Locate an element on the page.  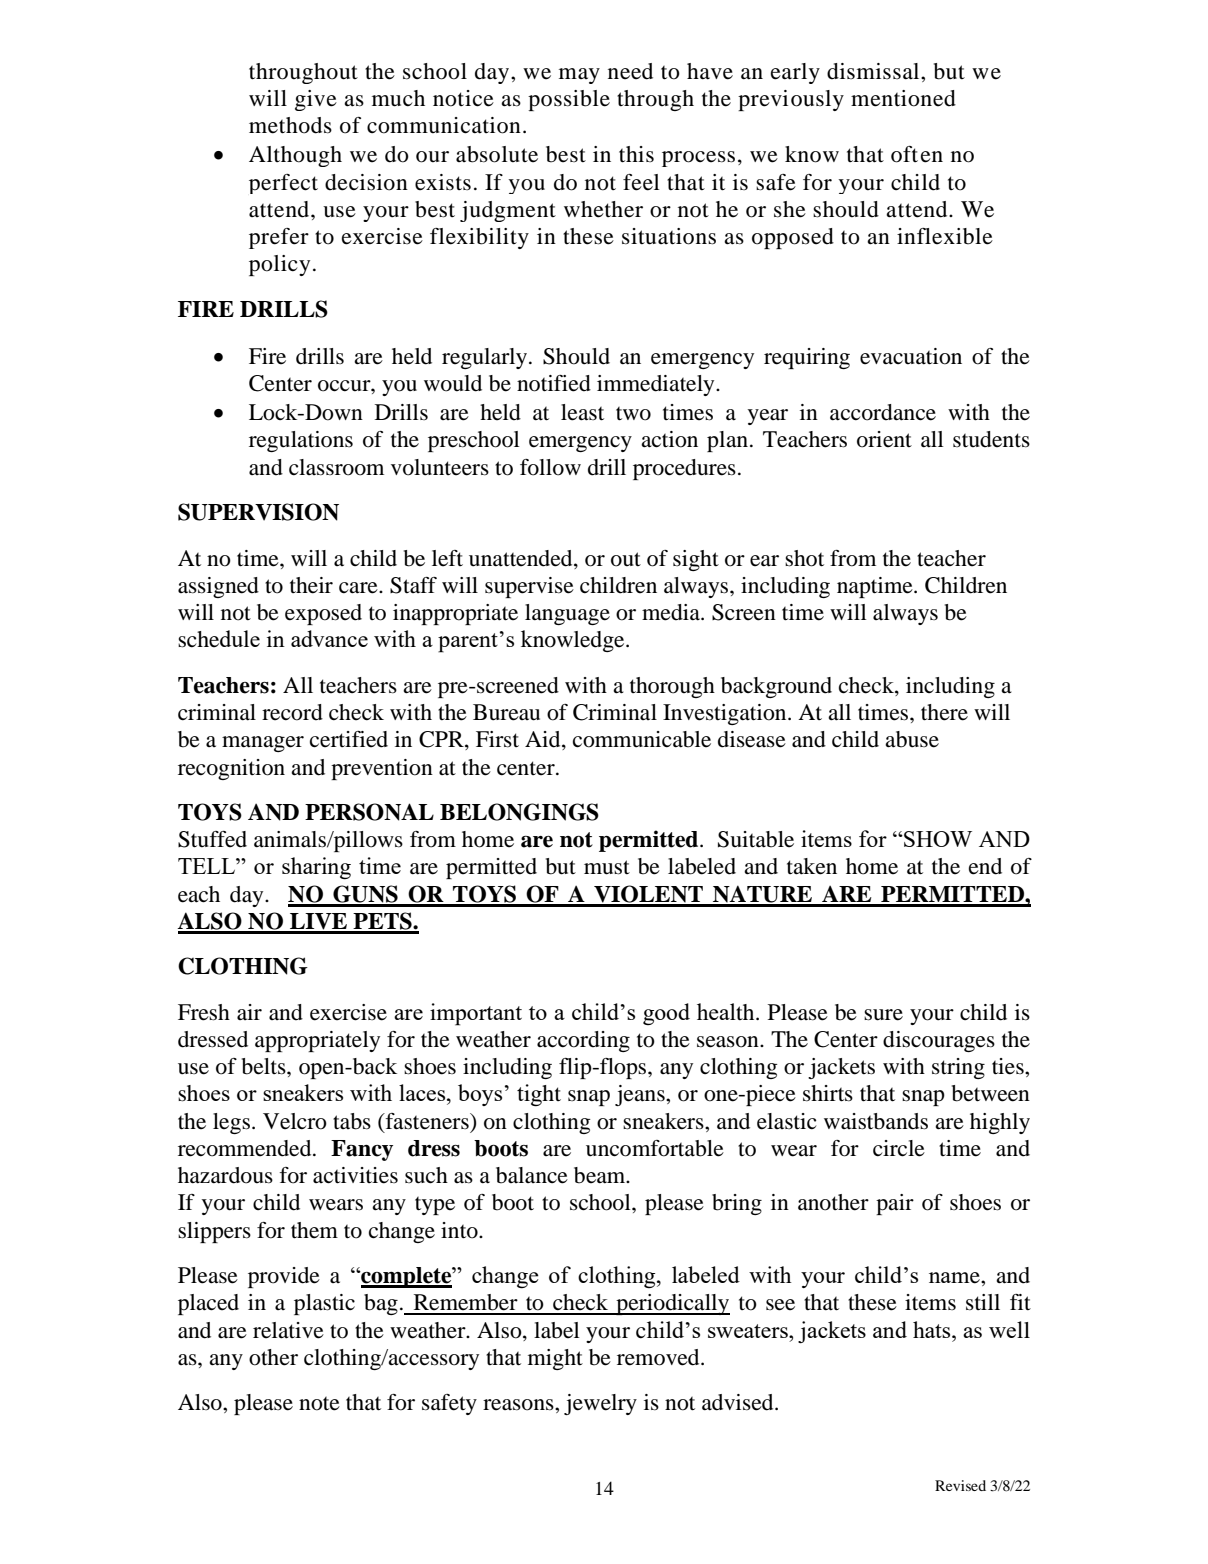
methods is located at coordinates (290, 125).
